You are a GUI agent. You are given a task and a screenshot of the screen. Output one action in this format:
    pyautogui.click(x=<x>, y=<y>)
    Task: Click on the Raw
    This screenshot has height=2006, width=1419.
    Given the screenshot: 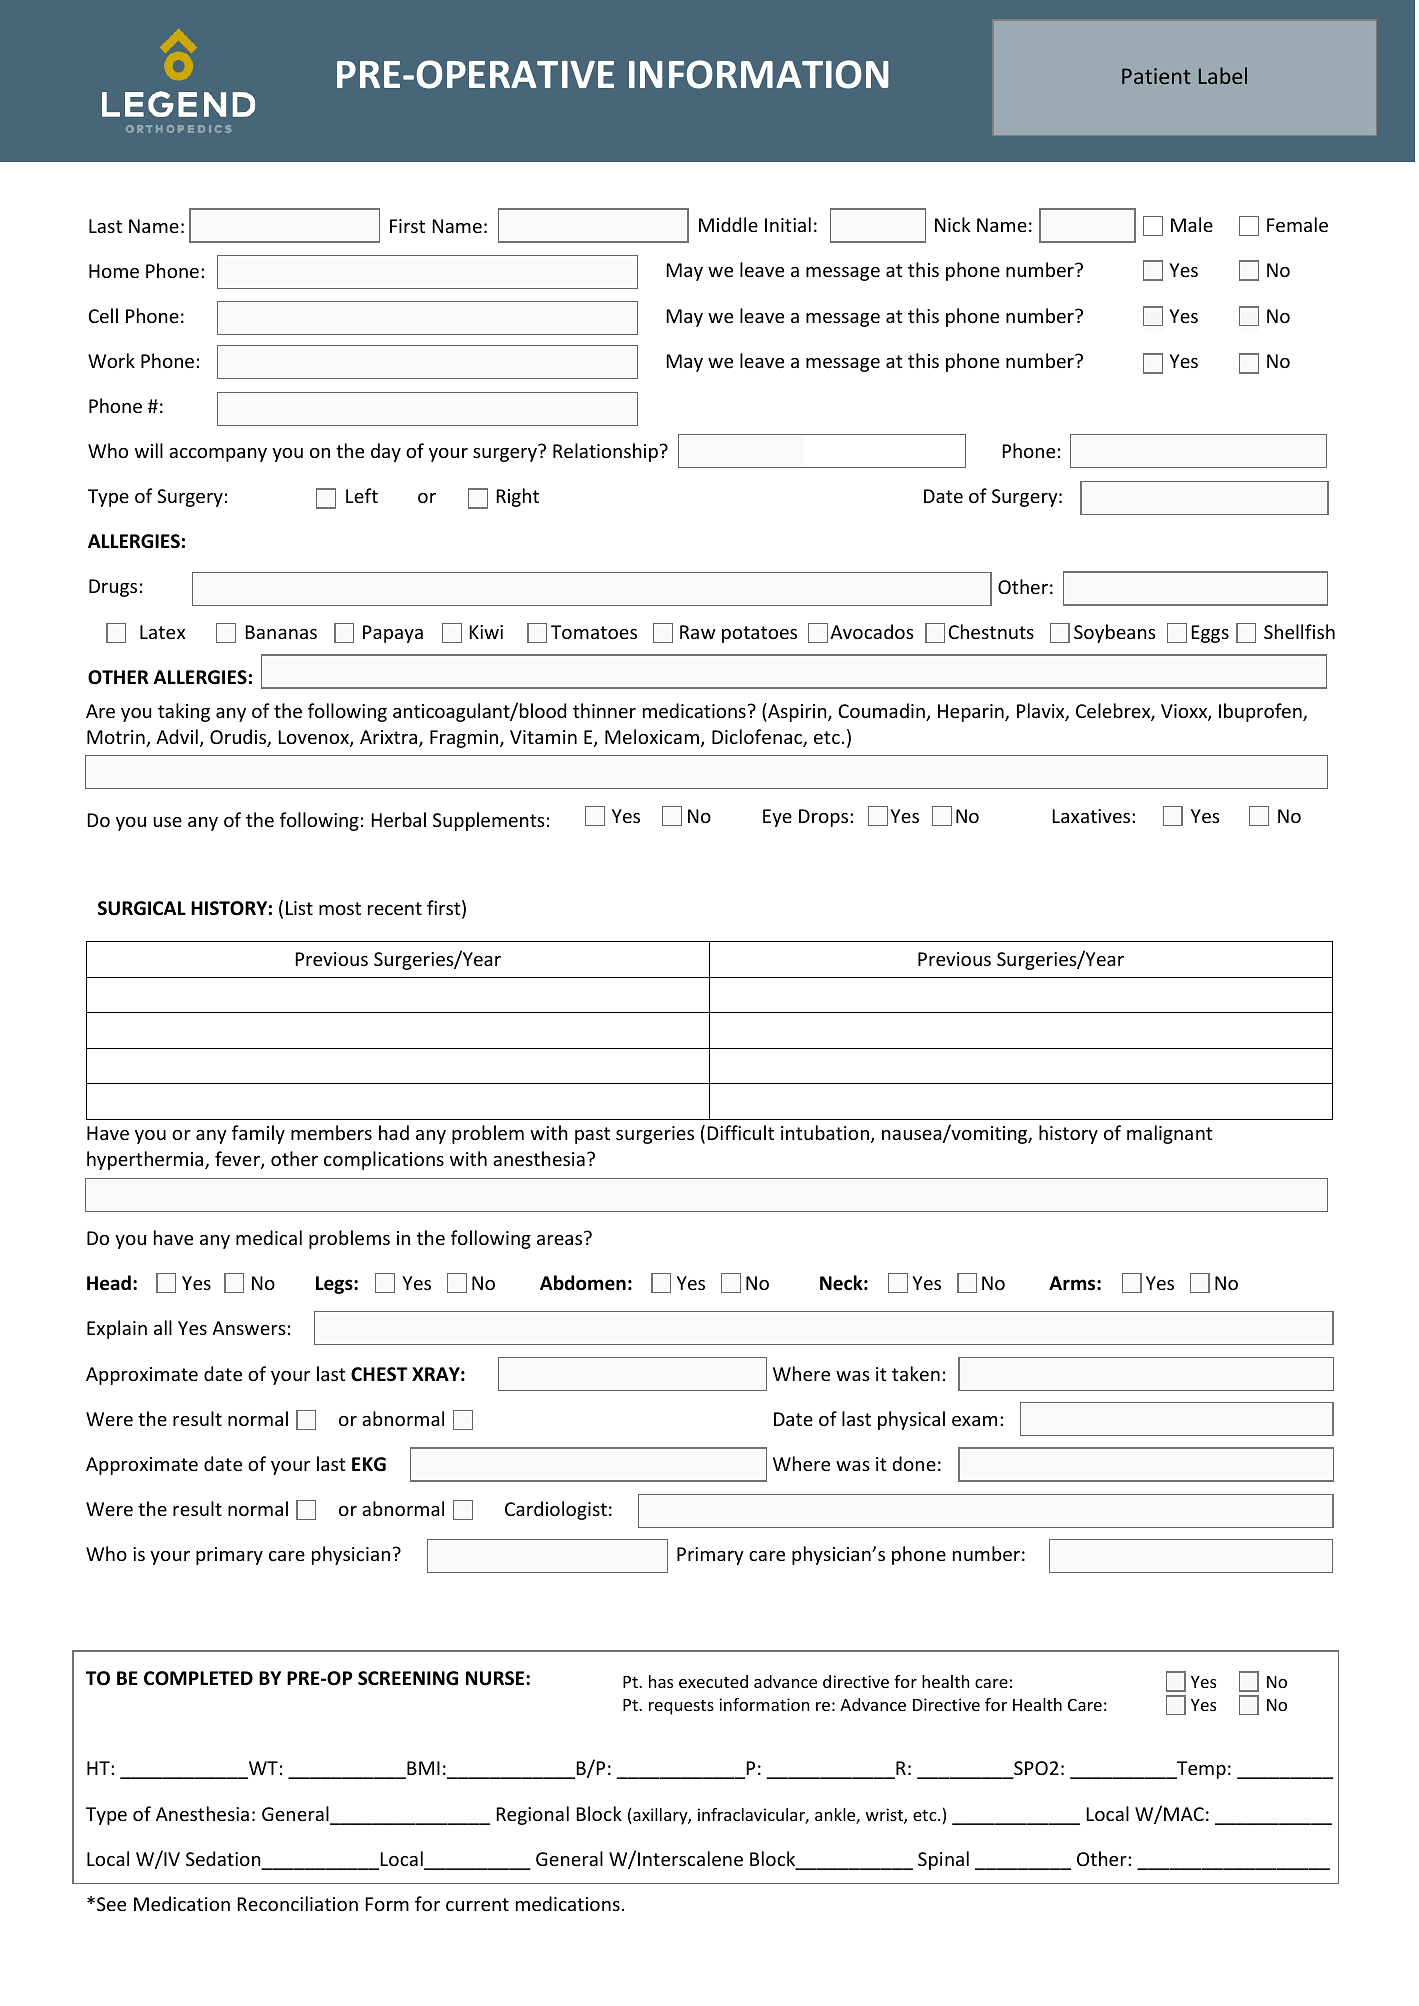 What is the action you would take?
    pyautogui.click(x=698, y=632)
